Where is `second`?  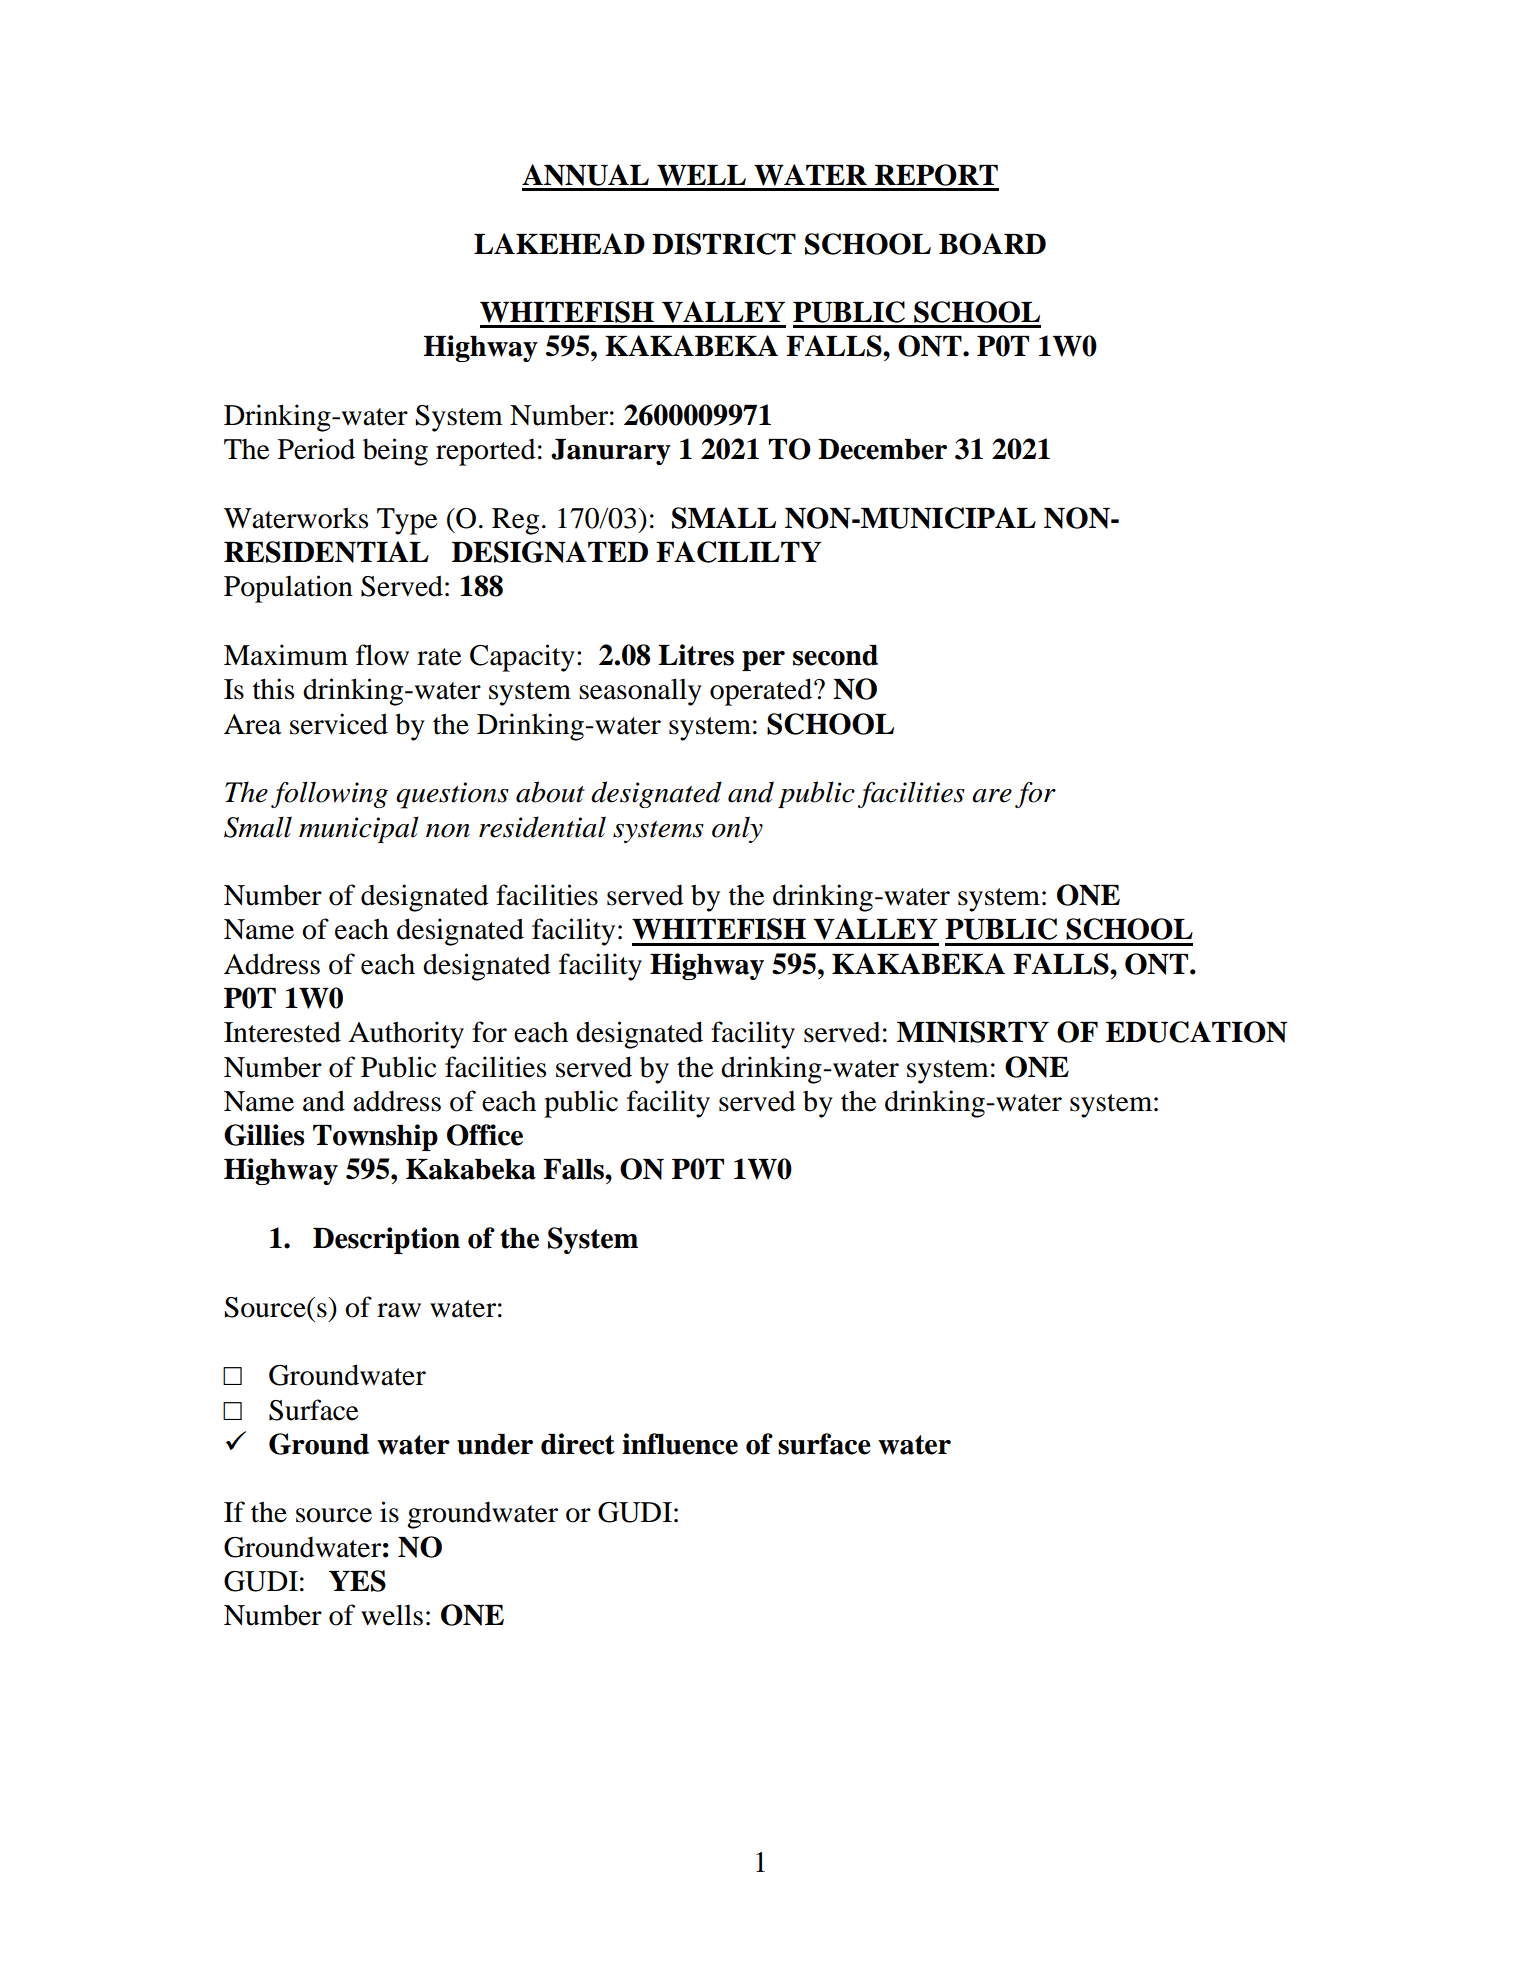
second is located at coordinates (835, 655).
